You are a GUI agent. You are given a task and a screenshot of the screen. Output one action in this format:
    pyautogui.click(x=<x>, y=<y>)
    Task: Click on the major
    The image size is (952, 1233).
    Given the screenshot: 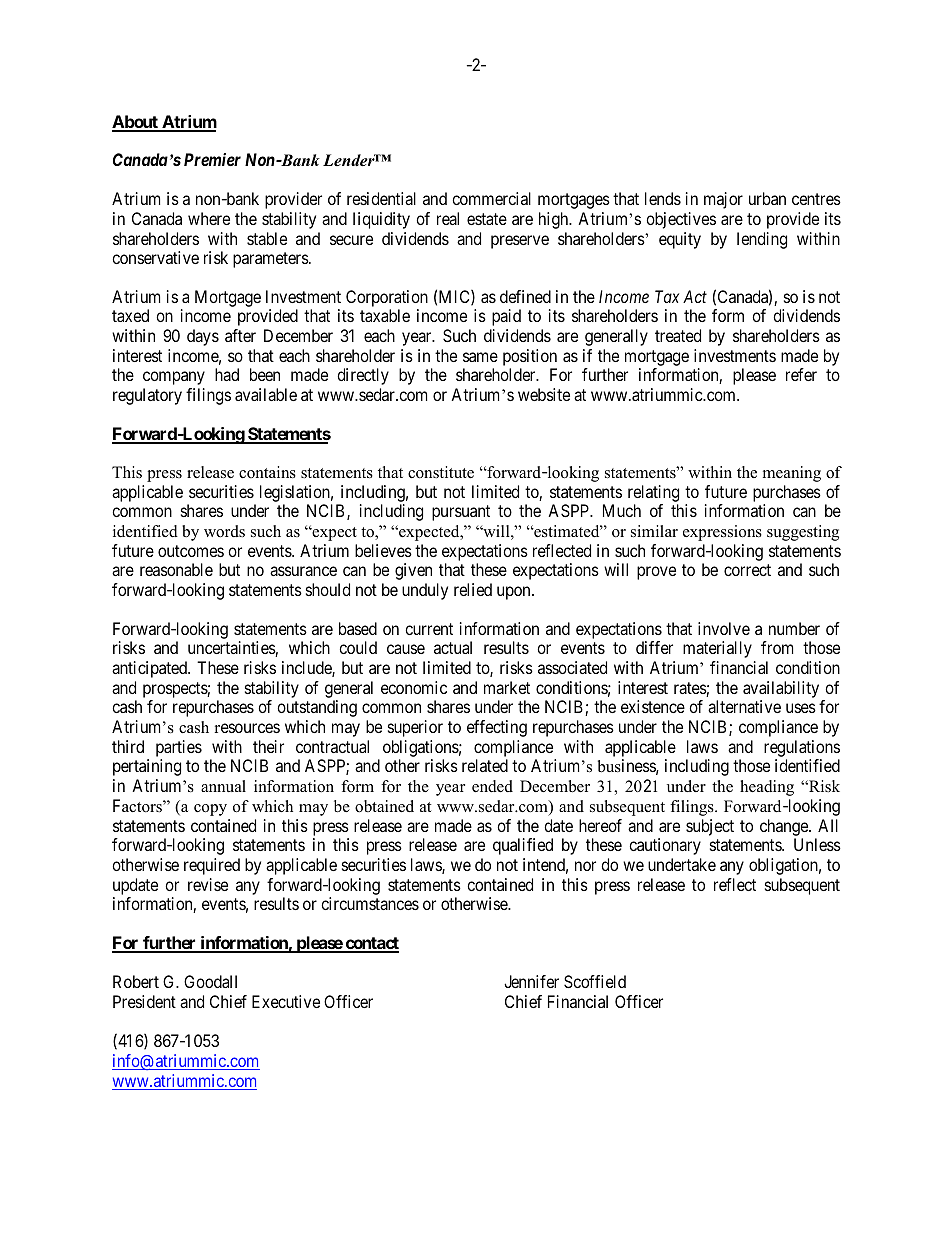 What is the action you would take?
    pyautogui.click(x=723, y=200)
